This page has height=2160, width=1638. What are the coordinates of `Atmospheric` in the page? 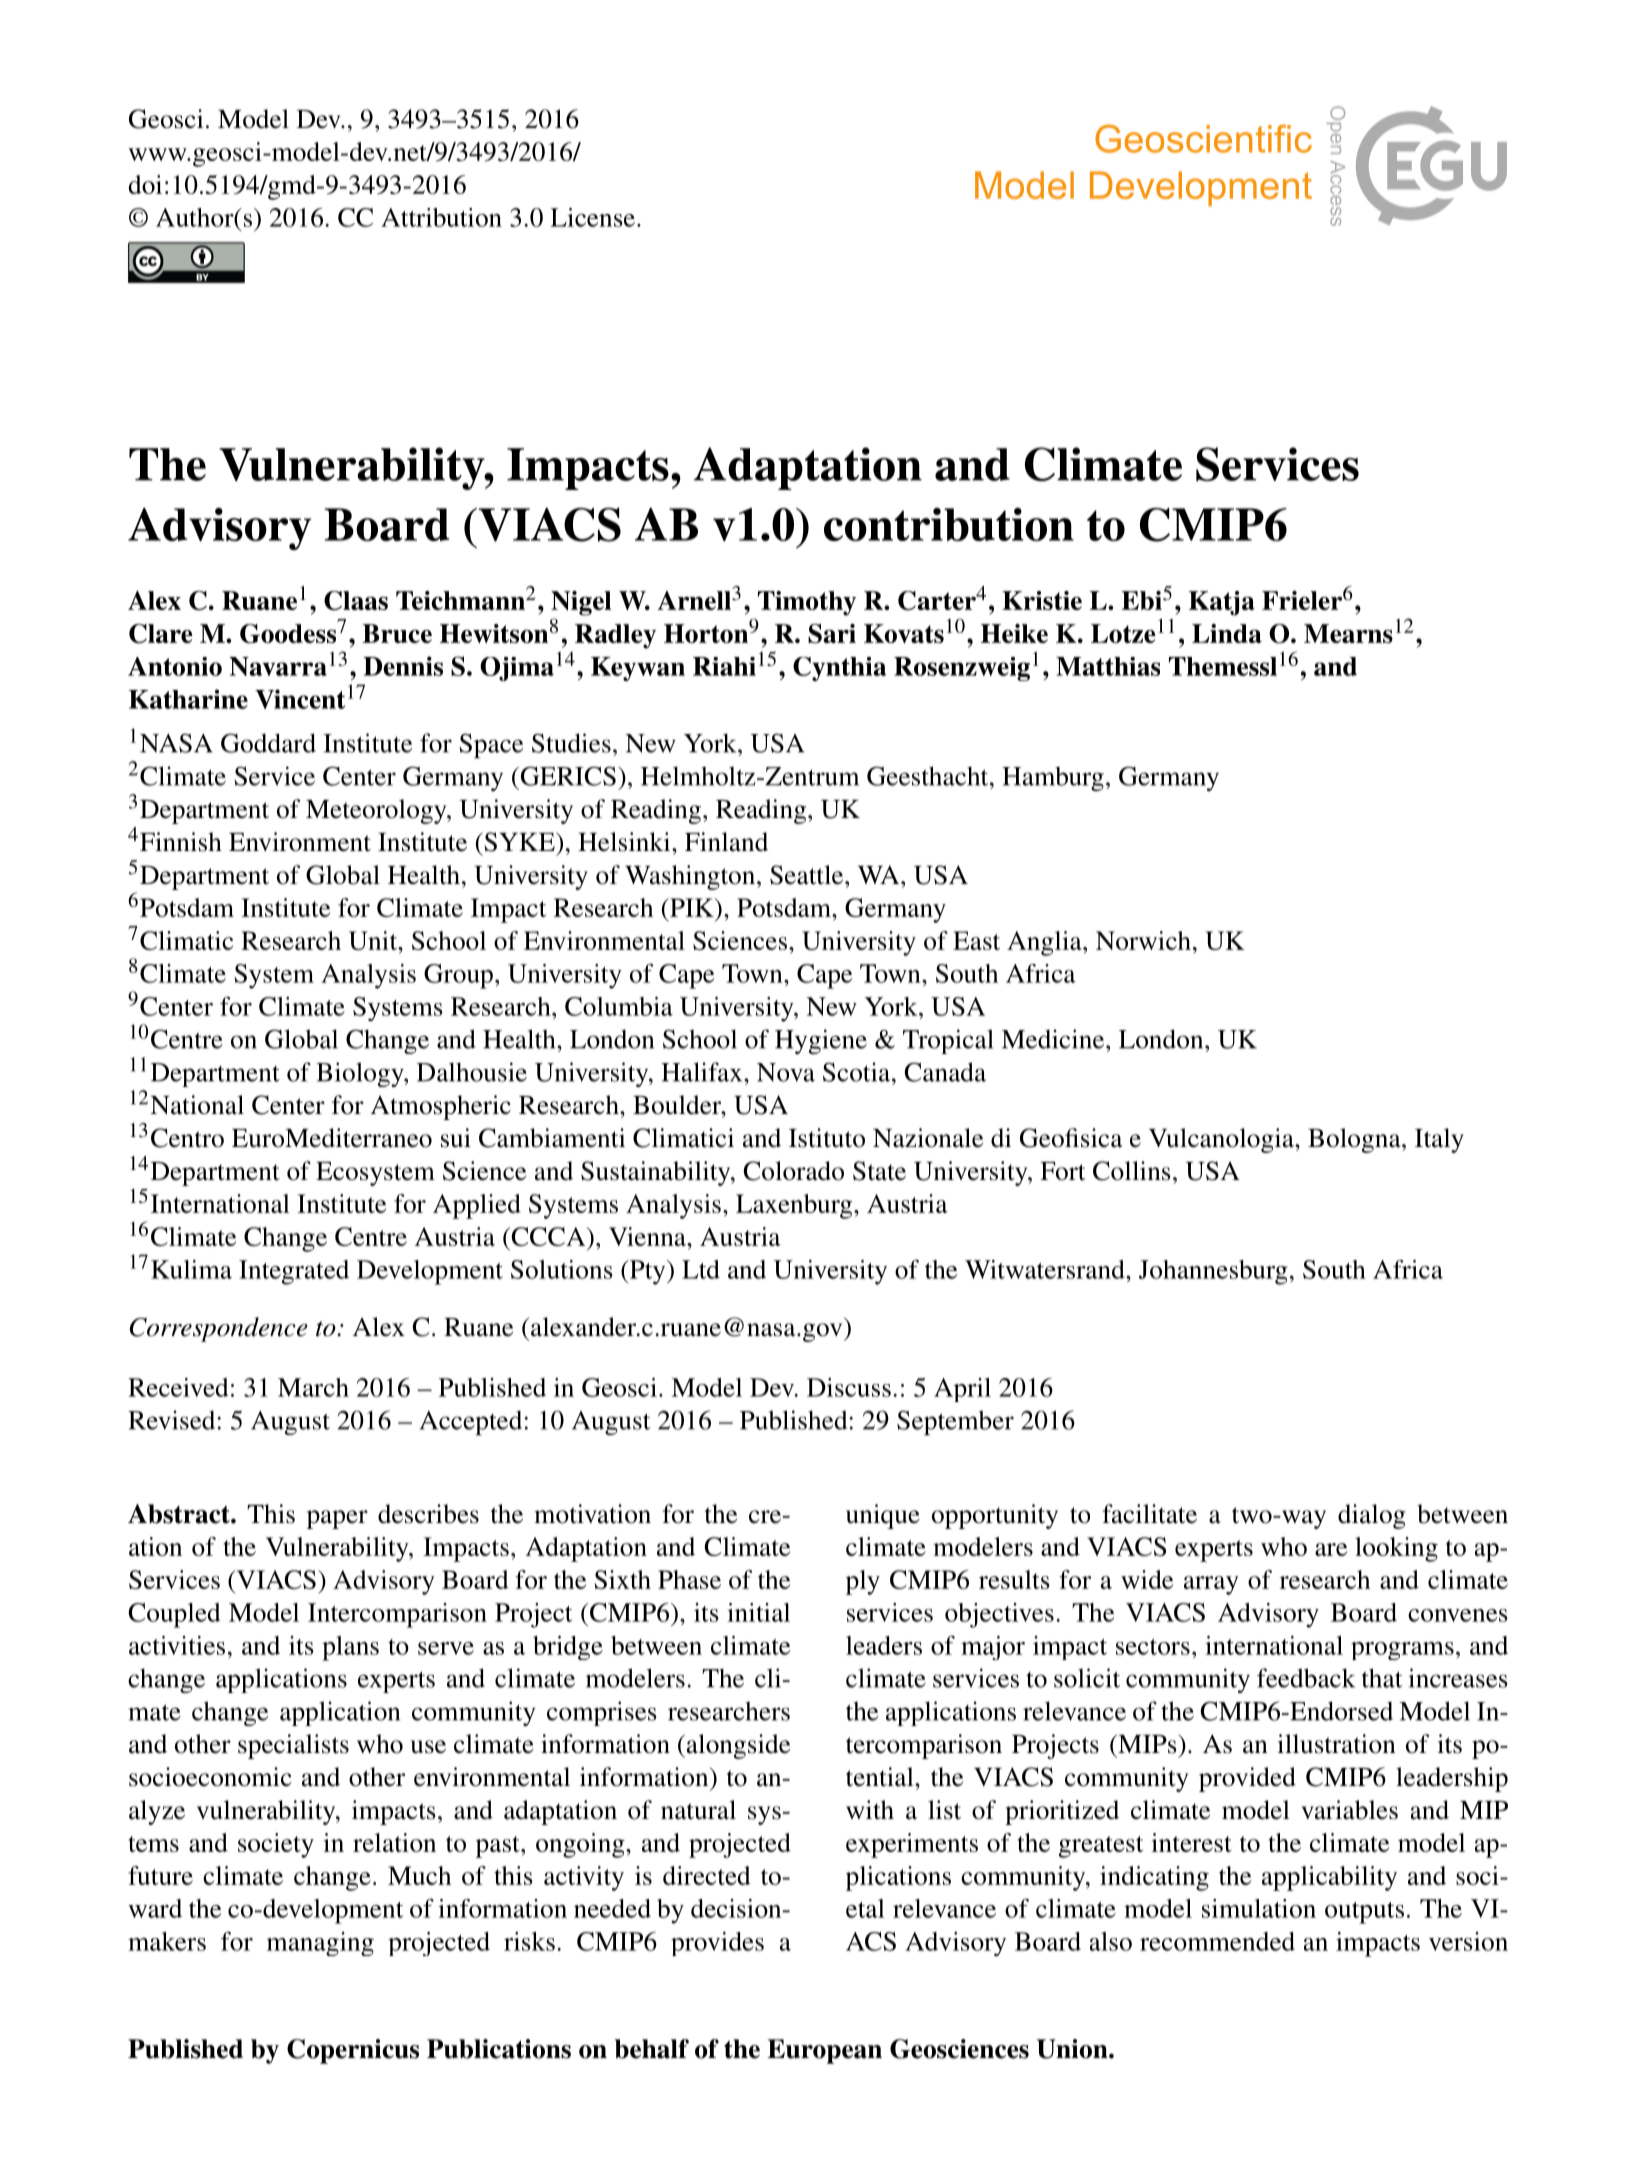 It's located at (441, 1107).
